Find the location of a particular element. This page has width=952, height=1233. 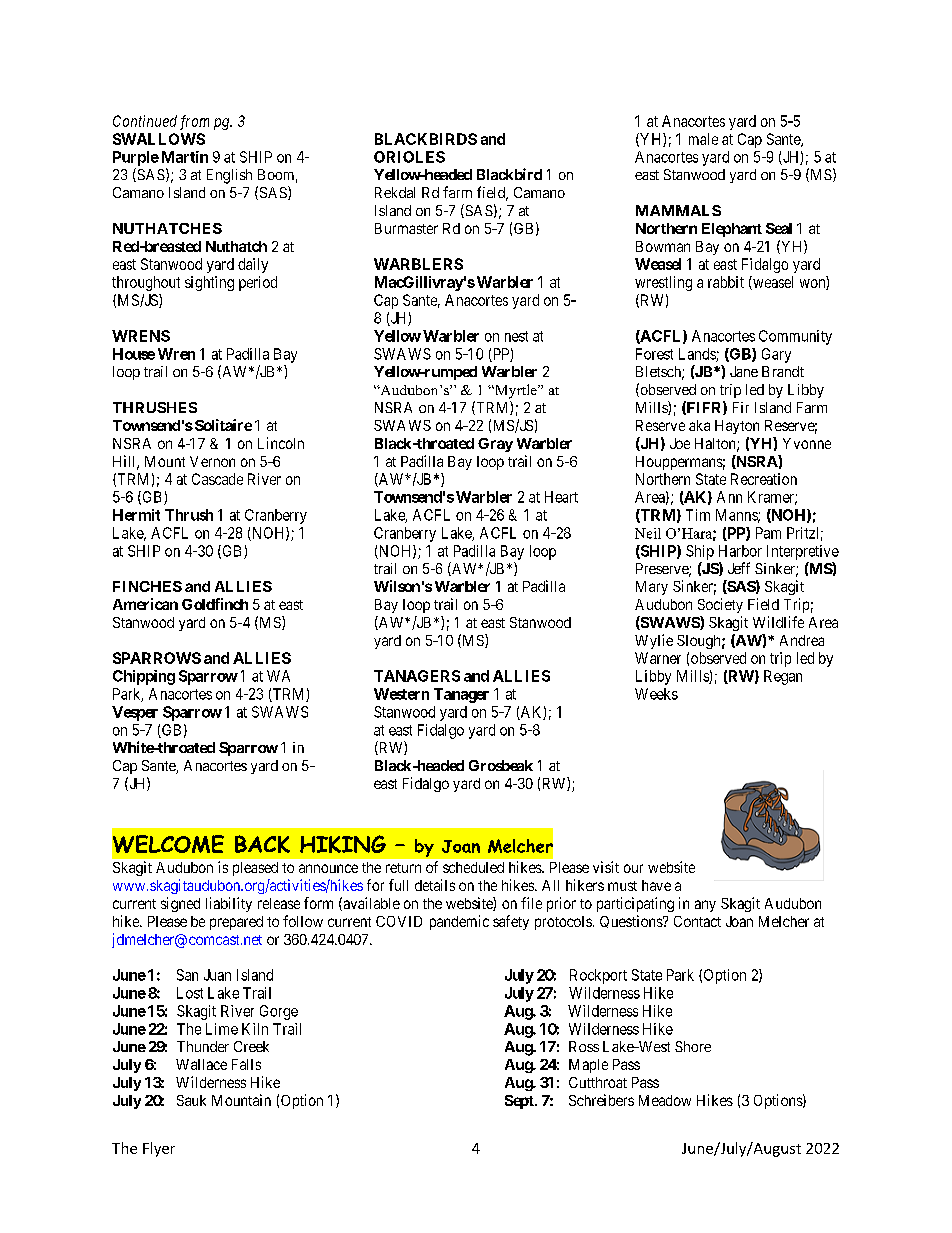

ORIOLES is located at coordinates (409, 157).
